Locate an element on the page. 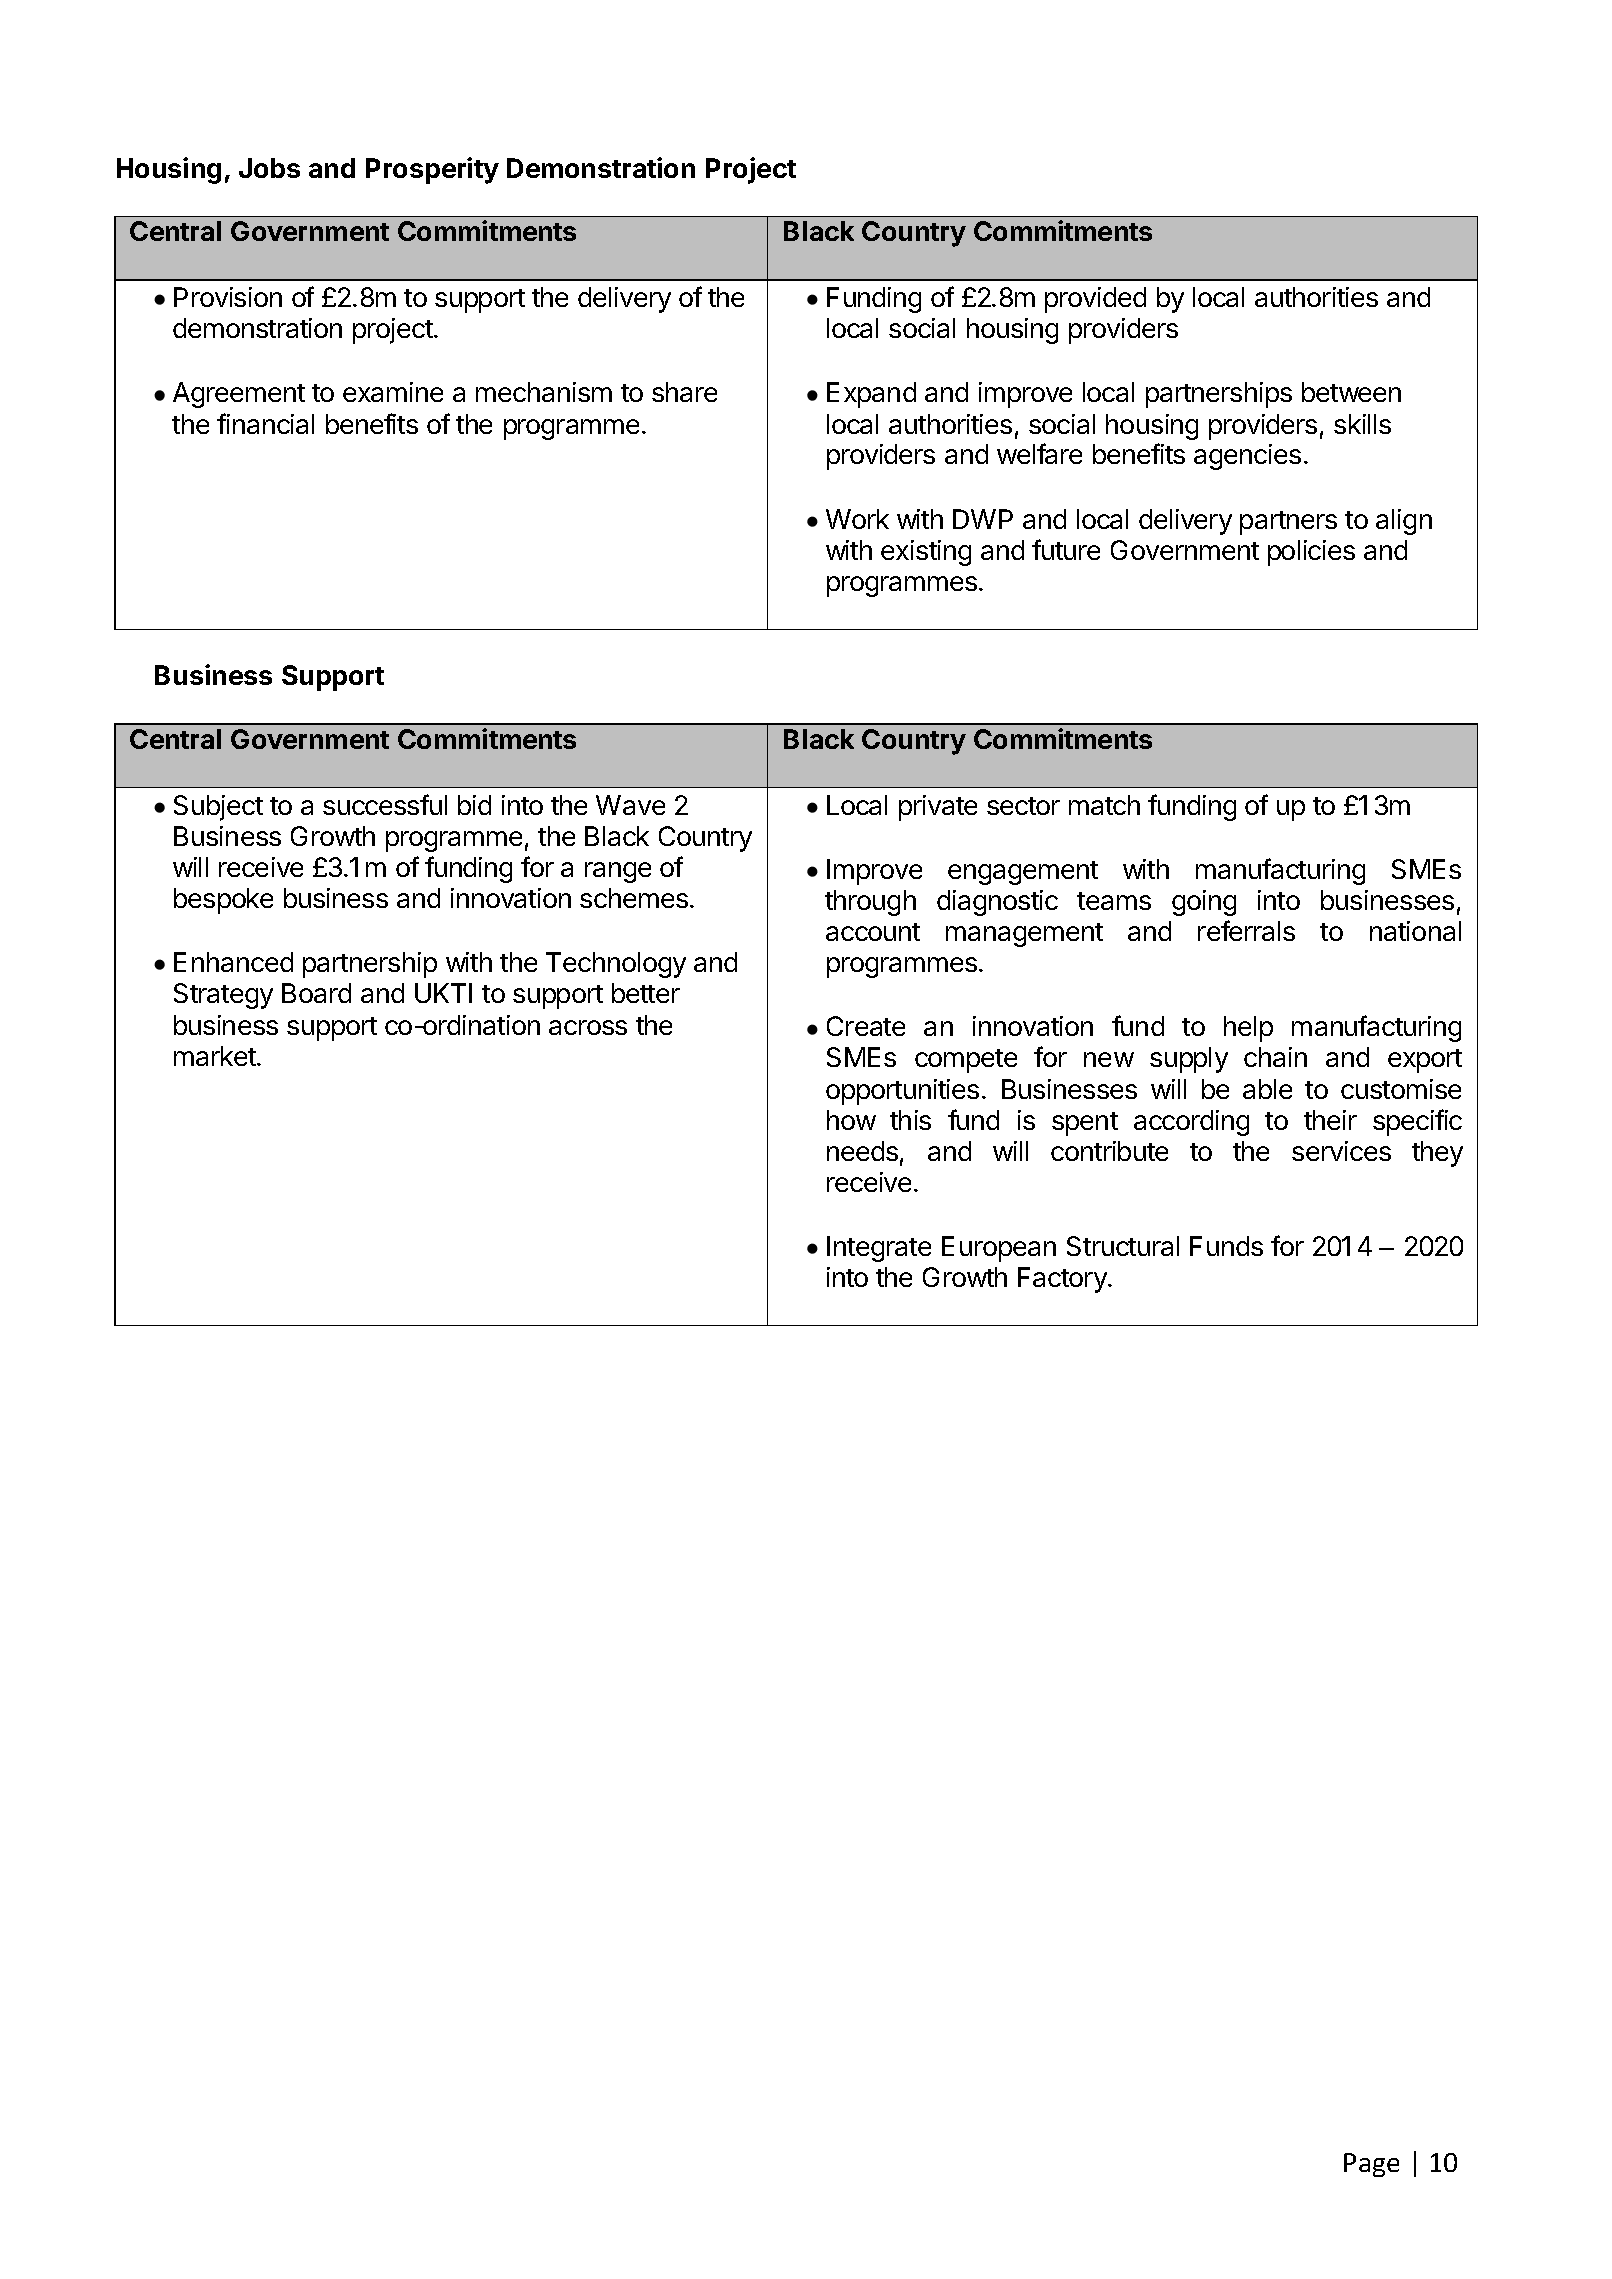 The image size is (1612, 2279). between is located at coordinates (1351, 392).
